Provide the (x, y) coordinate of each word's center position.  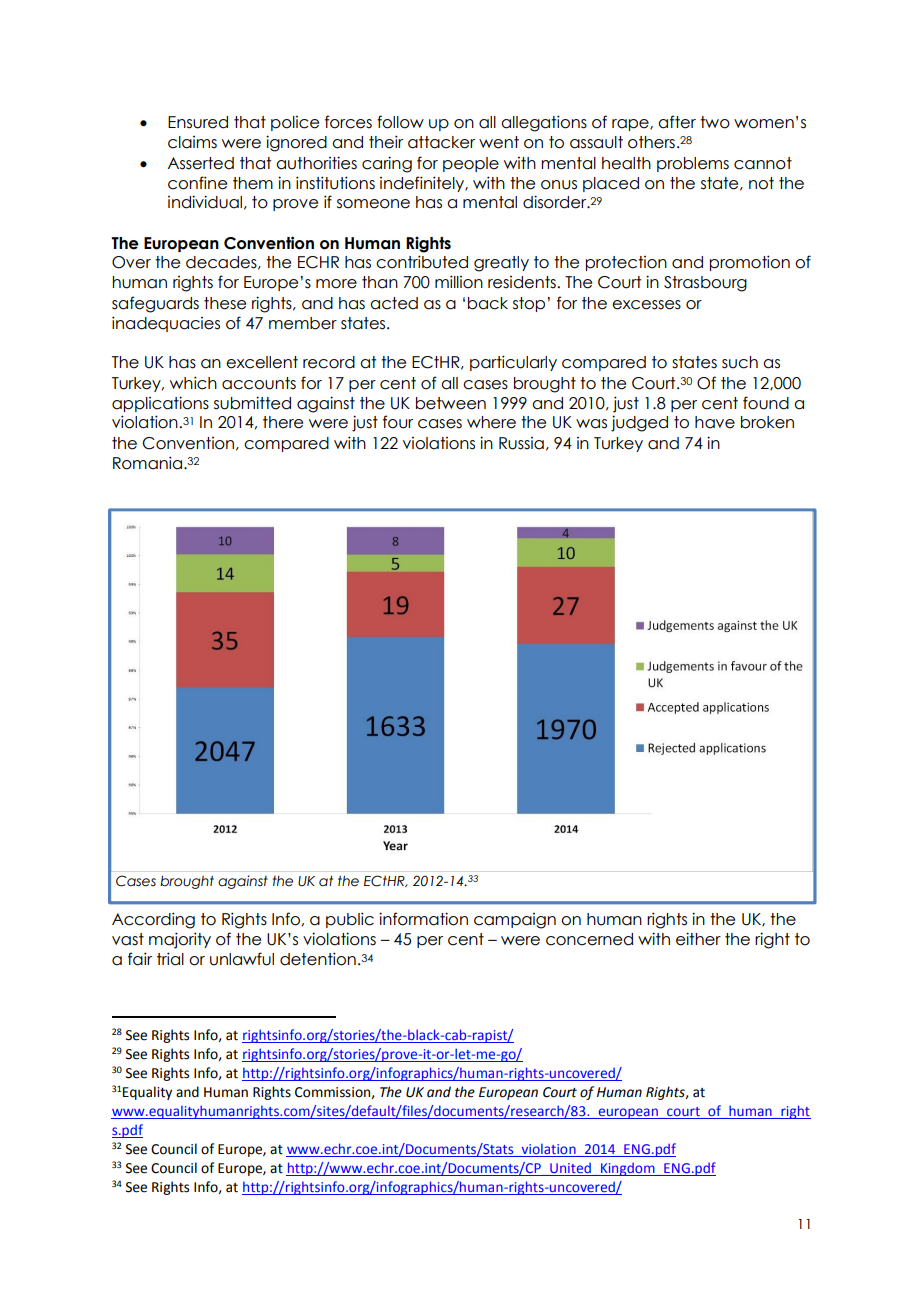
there (283, 422)
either (698, 939)
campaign (515, 921)
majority (180, 940)
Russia (521, 443)
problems (693, 164)
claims (192, 142)
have (715, 422)
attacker (441, 142)
